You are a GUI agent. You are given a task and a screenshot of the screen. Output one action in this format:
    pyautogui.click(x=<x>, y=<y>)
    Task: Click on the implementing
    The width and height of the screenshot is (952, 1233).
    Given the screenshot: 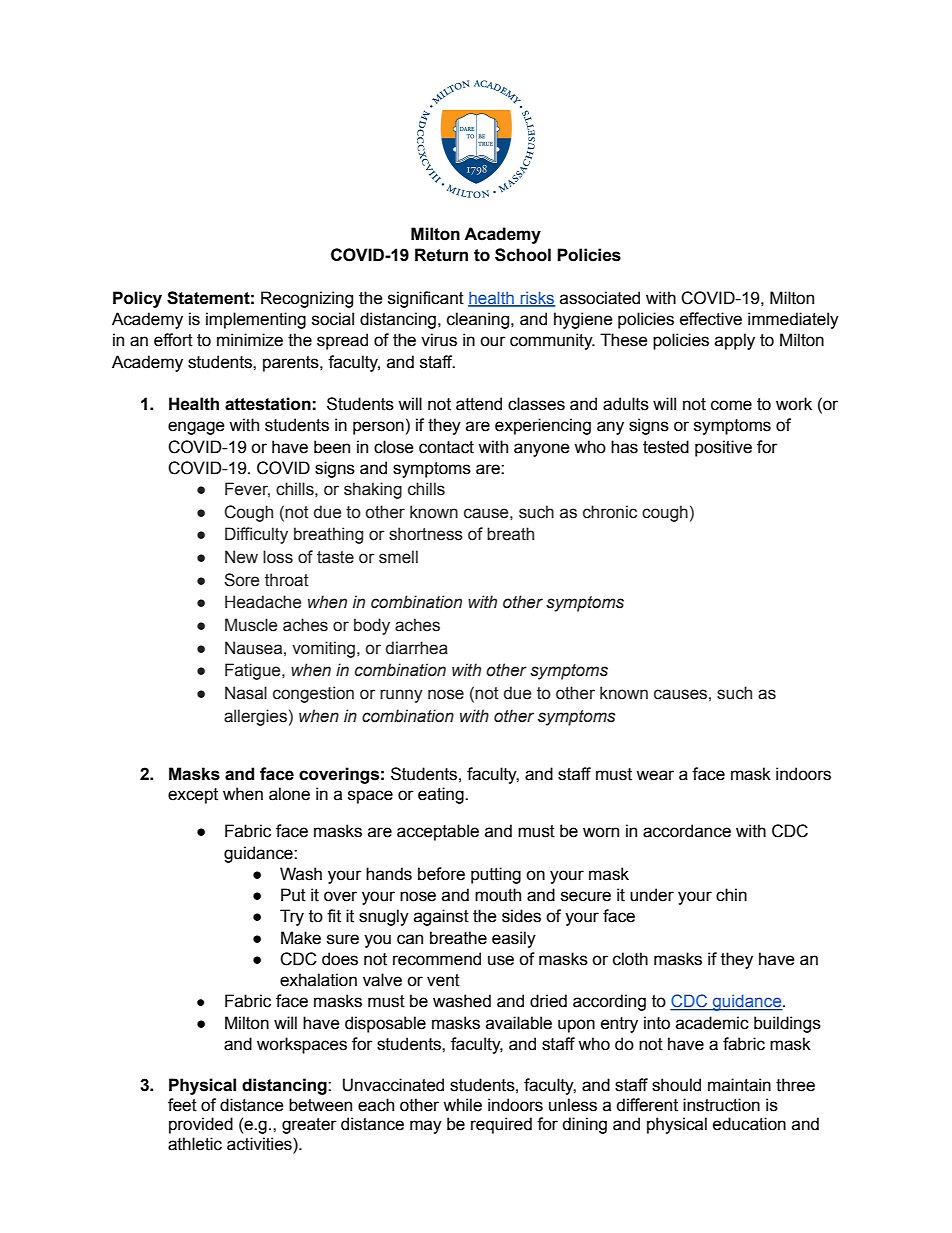 What is the action you would take?
    pyautogui.click(x=256, y=320)
